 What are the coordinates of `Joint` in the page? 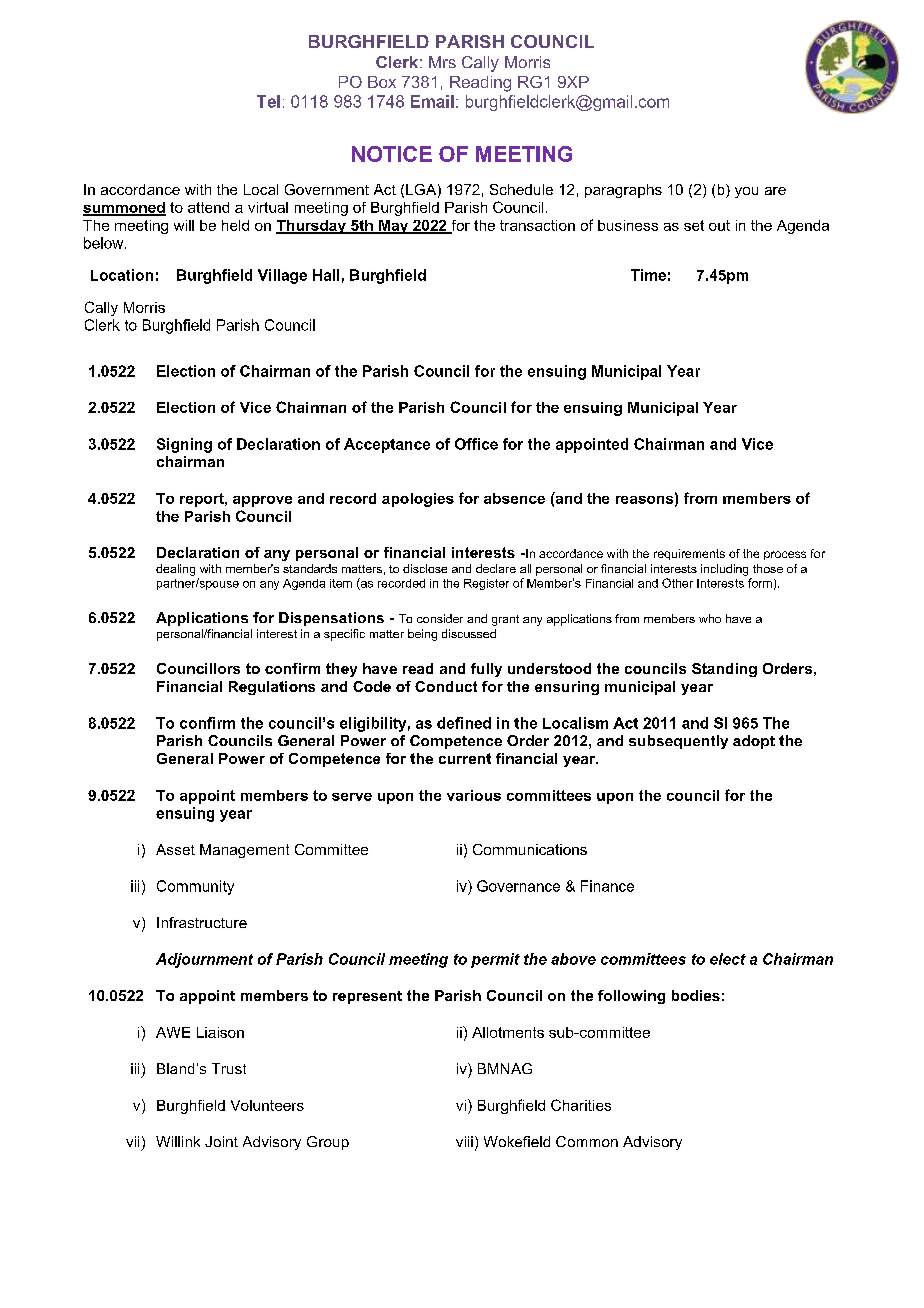 It's located at (221, 1141).
